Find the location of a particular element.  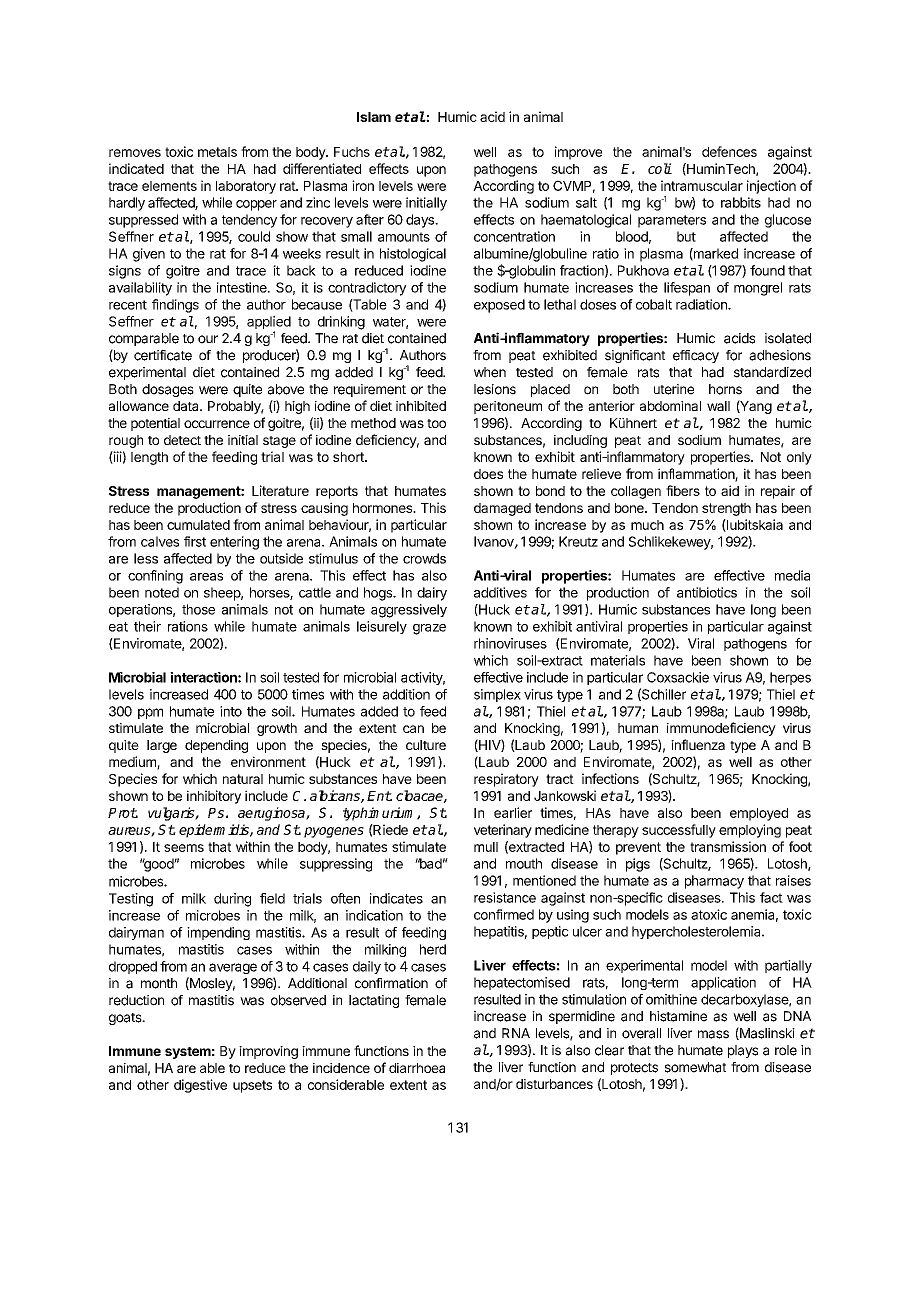

diarrhoea is located at coordinates (417, 1068).
